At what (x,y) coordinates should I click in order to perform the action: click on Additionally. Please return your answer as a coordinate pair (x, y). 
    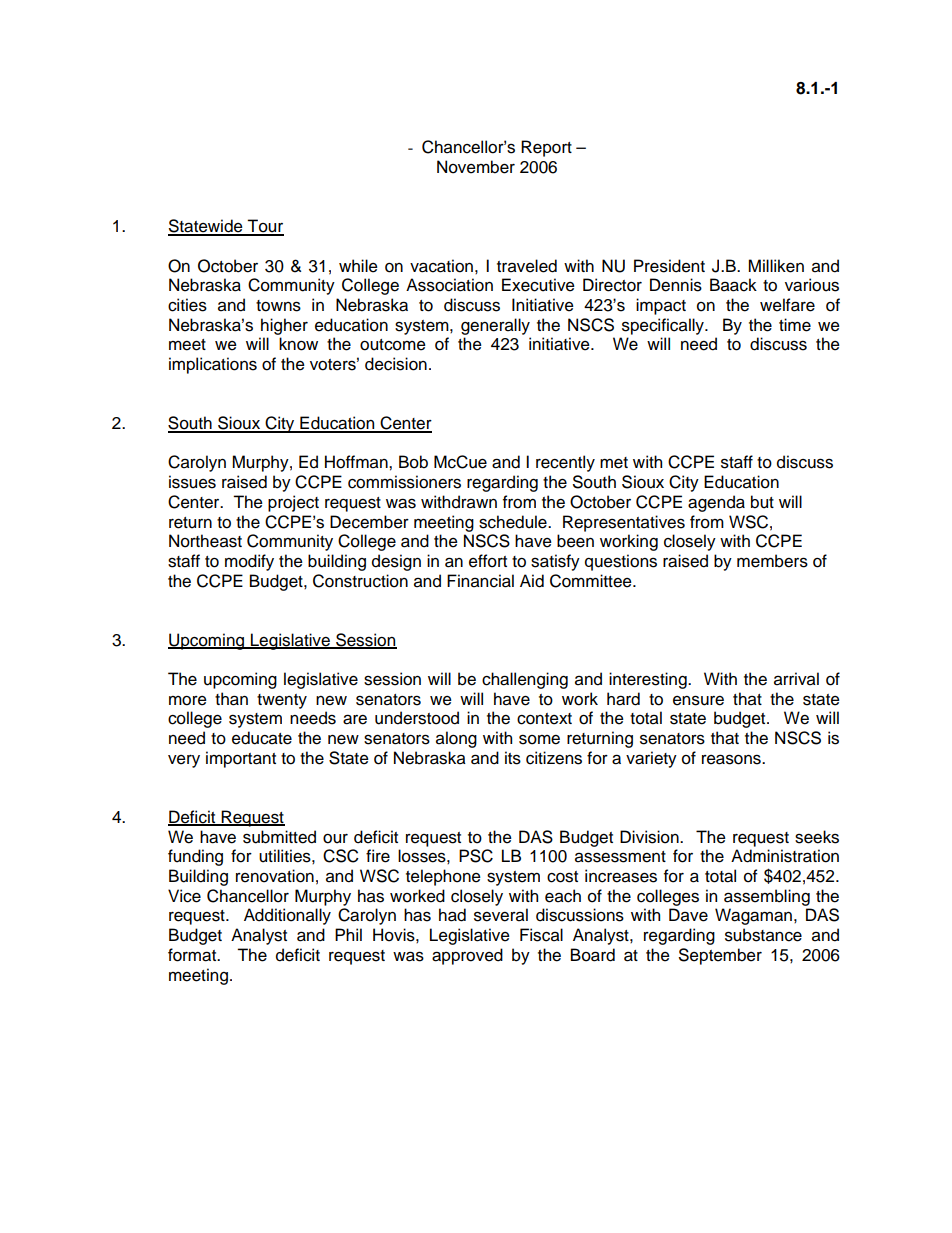
    Looking at the image, I should click on (287, 916).
